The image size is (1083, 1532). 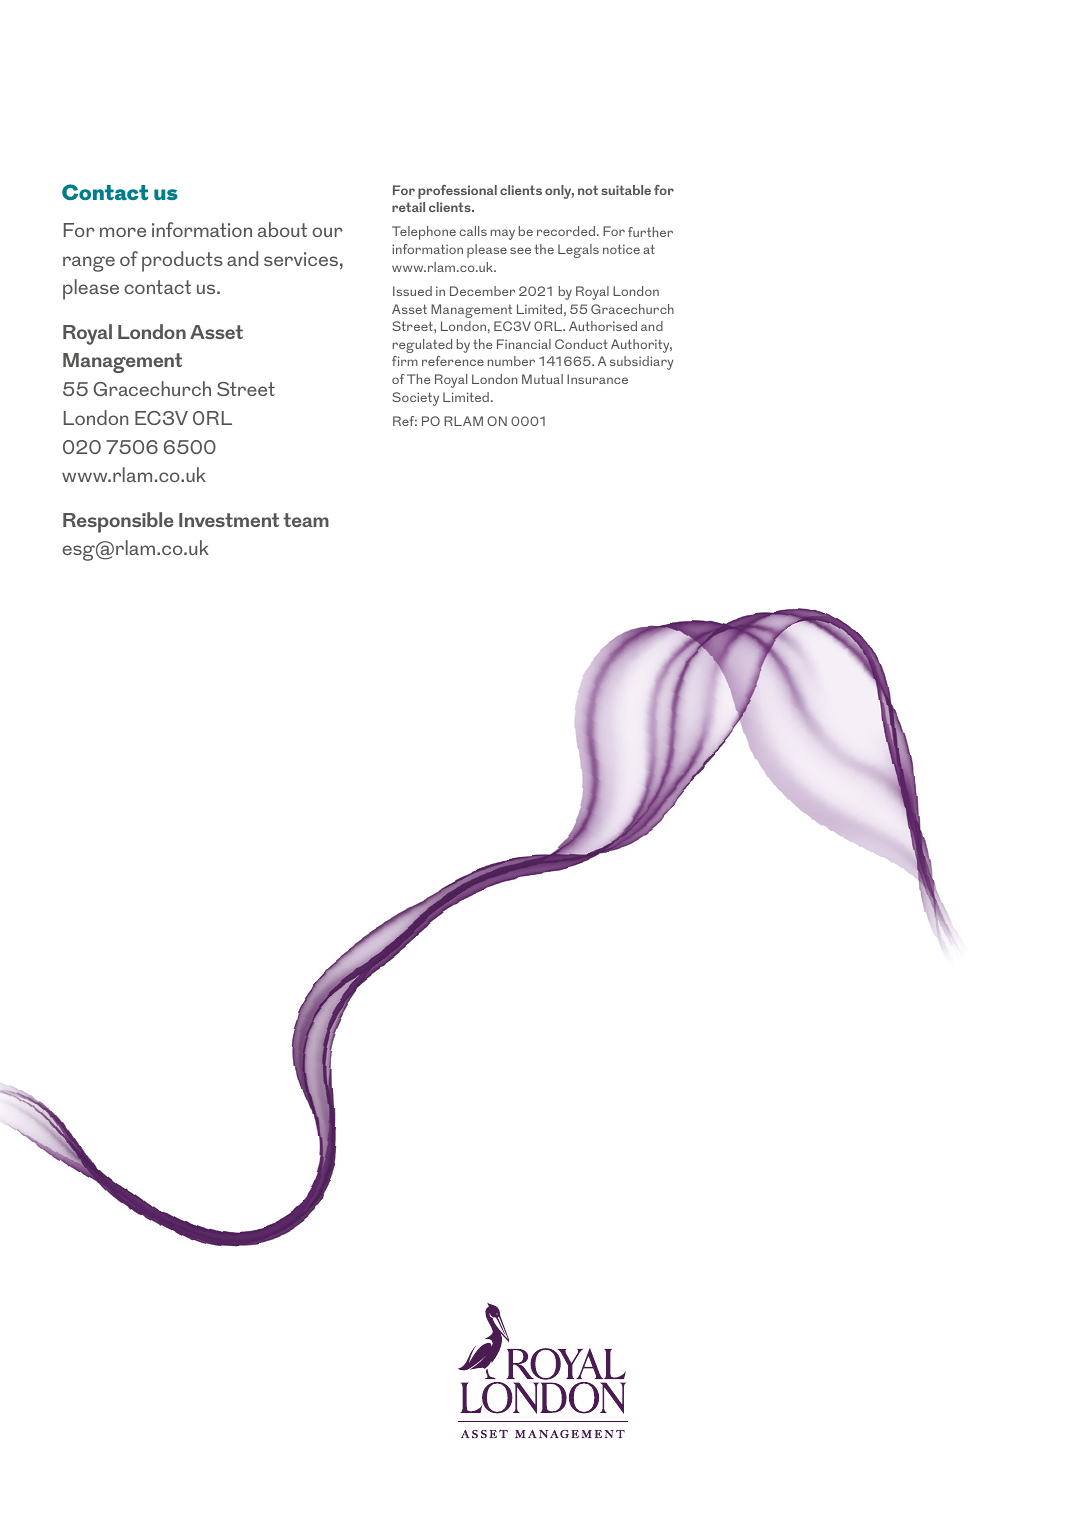 I want to click on suitable, so click(x=626, y=190).
